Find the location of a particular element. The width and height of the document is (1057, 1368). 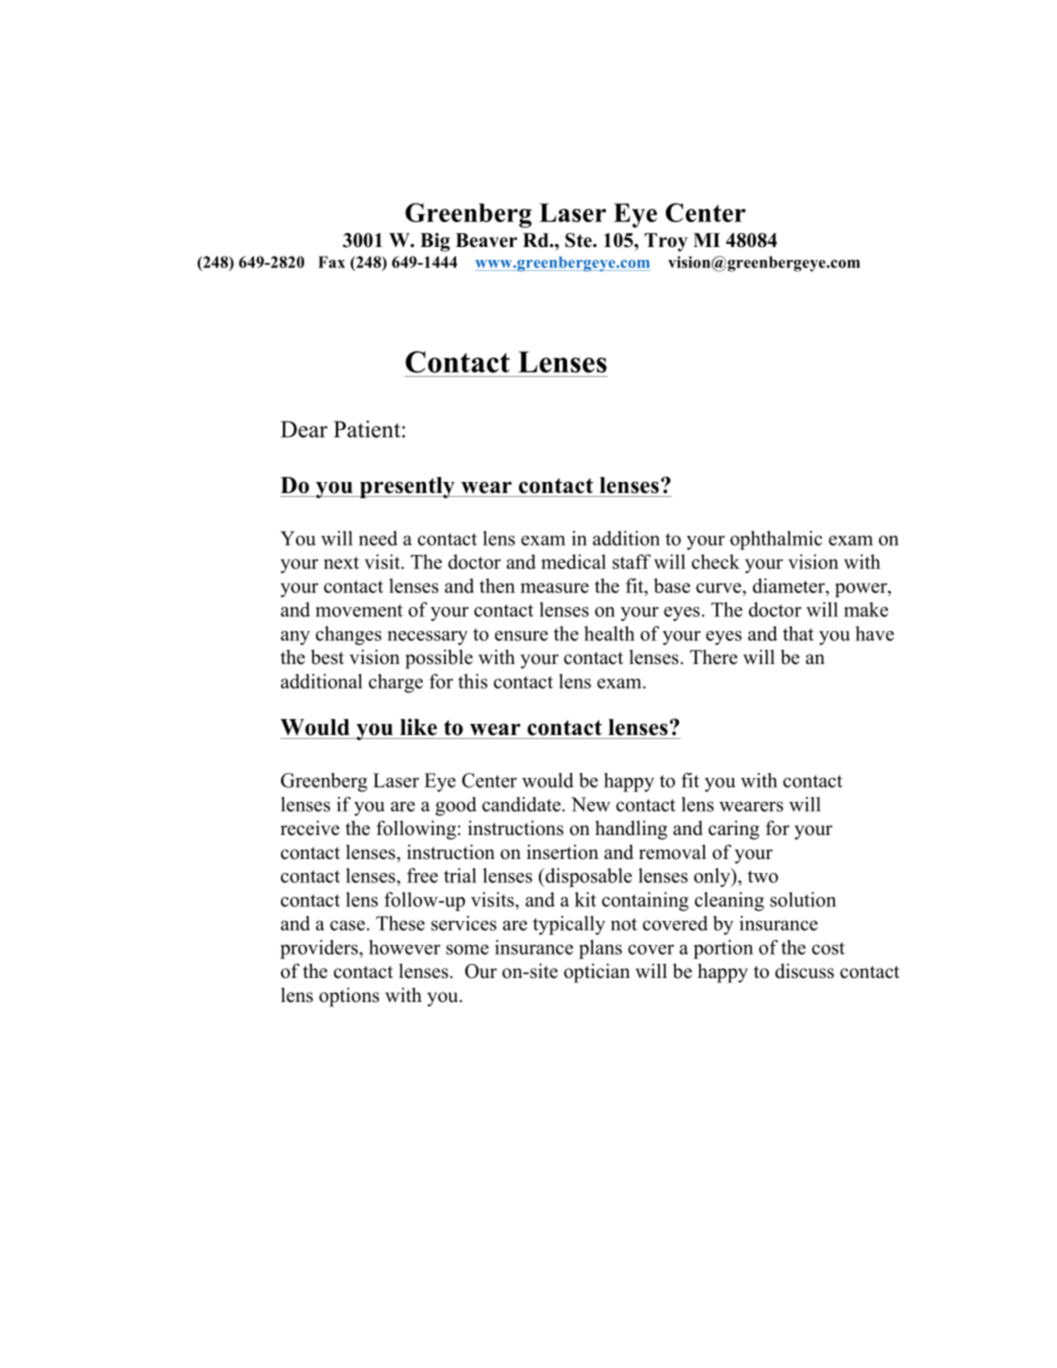

receive is located at coordinates (310, 828).
